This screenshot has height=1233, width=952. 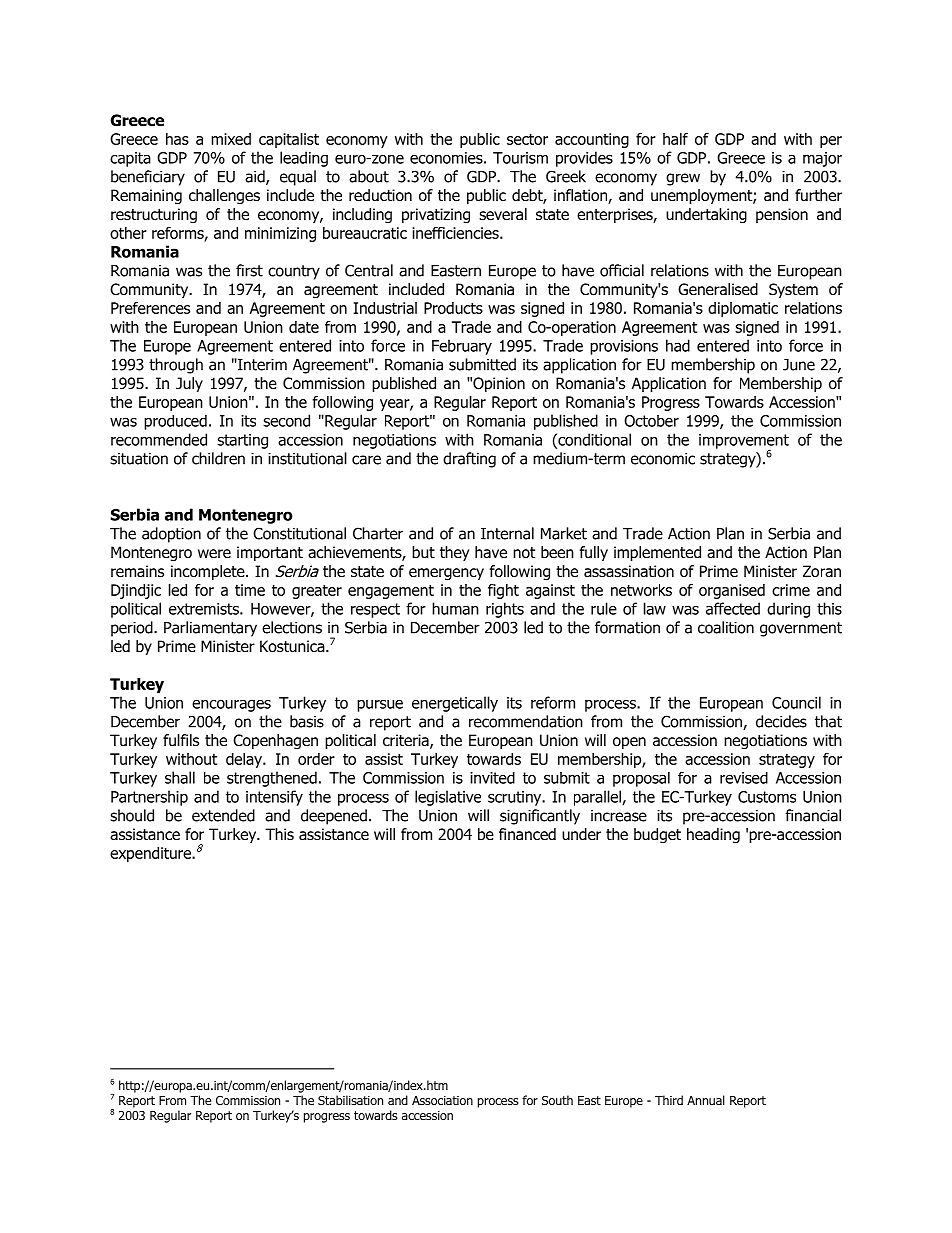 I want to click on Annual, so click(x=706, y=1100).
